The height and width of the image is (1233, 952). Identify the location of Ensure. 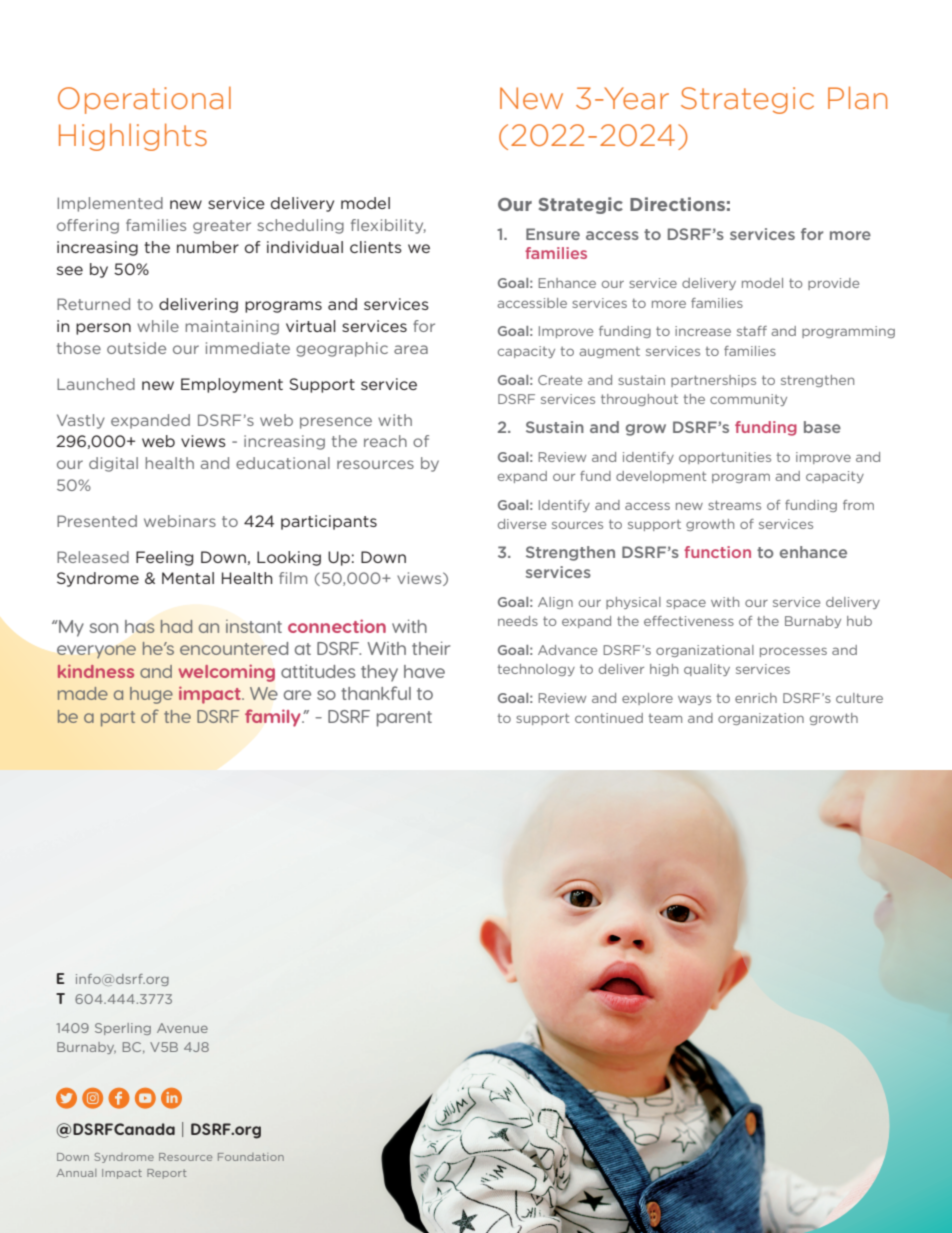
(553, 234).
